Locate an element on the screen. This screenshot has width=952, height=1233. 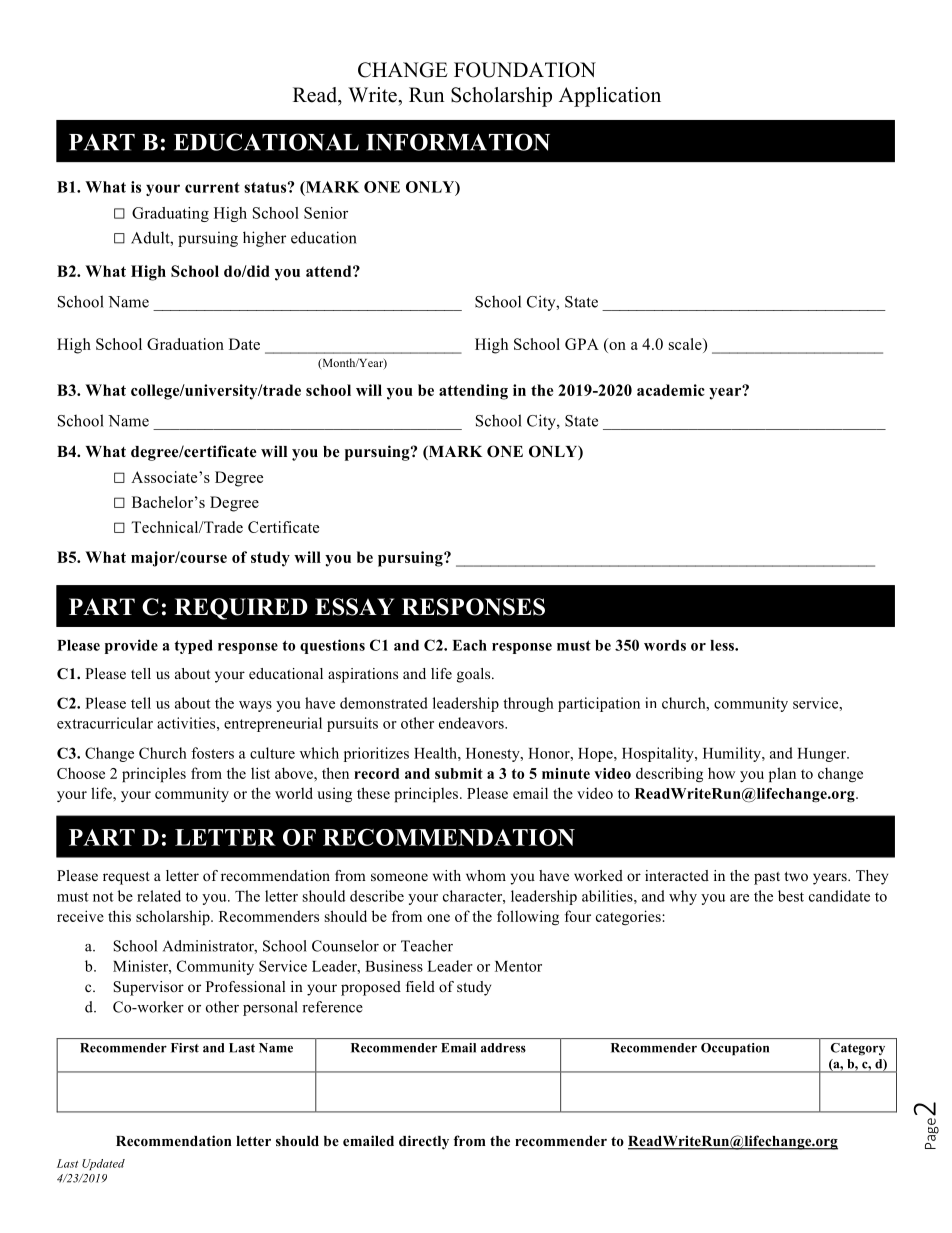
Application is located at coordinates (610, 97).
